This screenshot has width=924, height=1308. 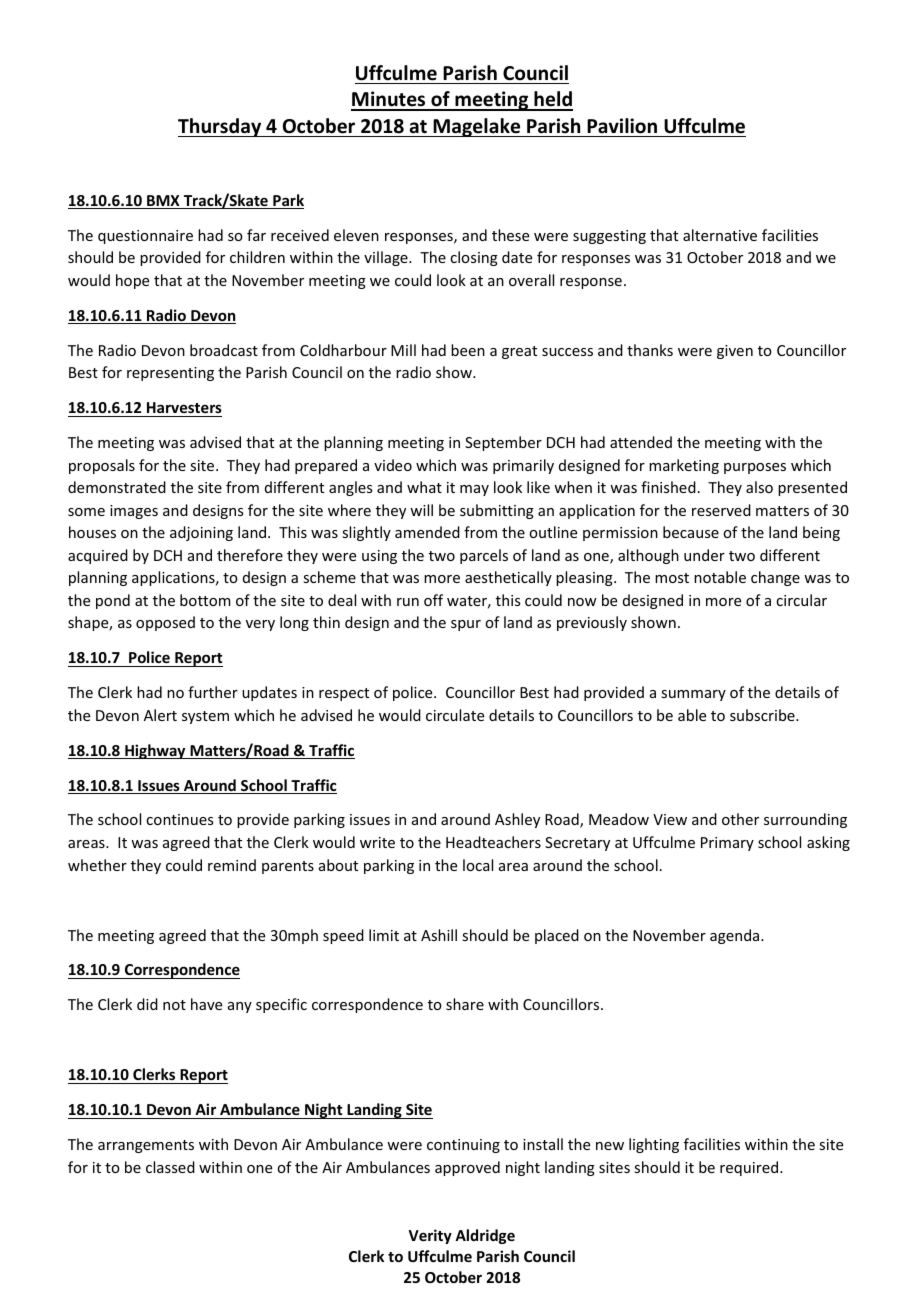 I want to click on Pavilion, so click(x=622, y=126).
